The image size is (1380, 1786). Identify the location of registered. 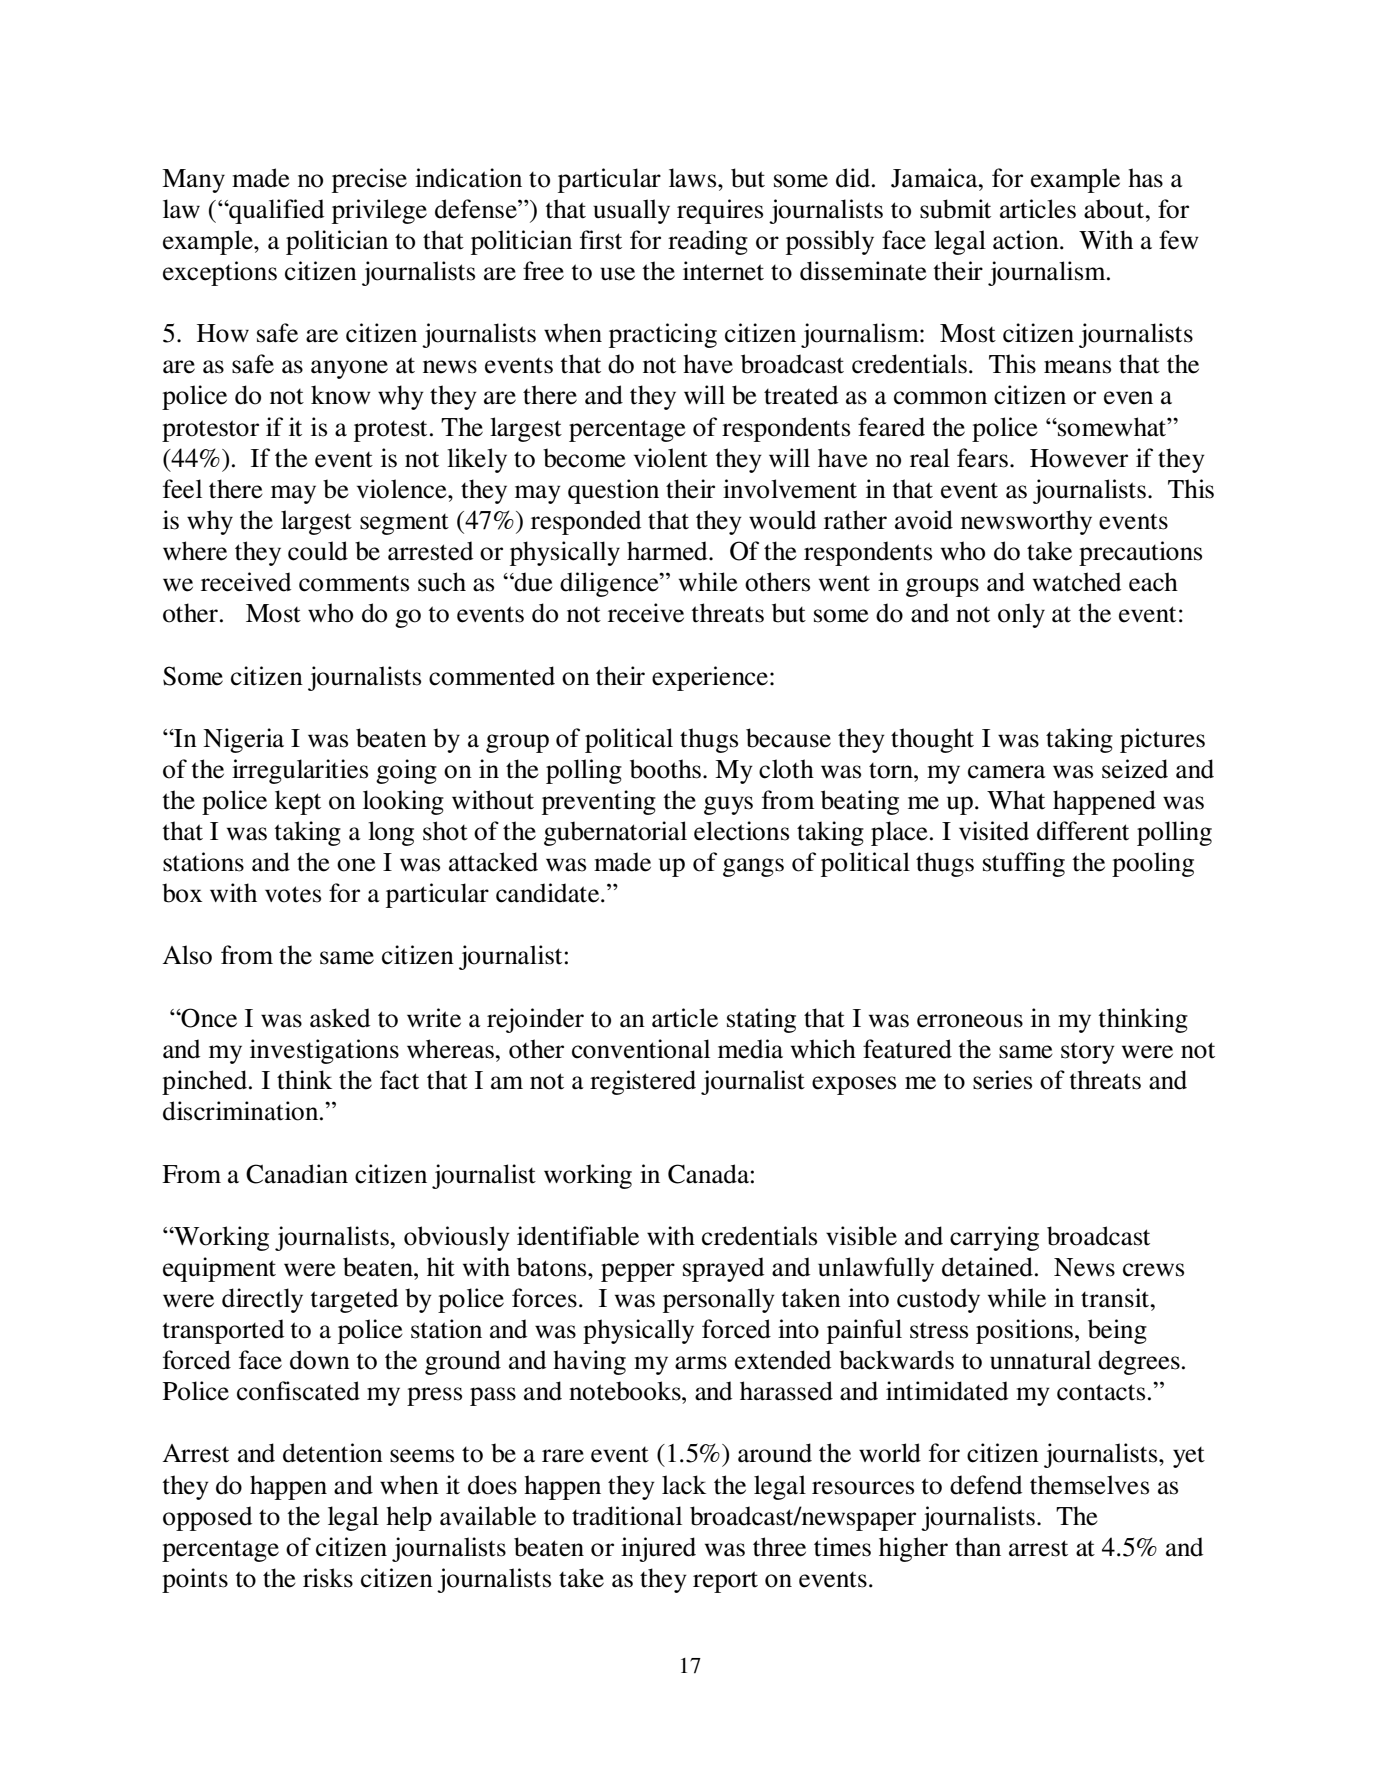
(643, 1082).
